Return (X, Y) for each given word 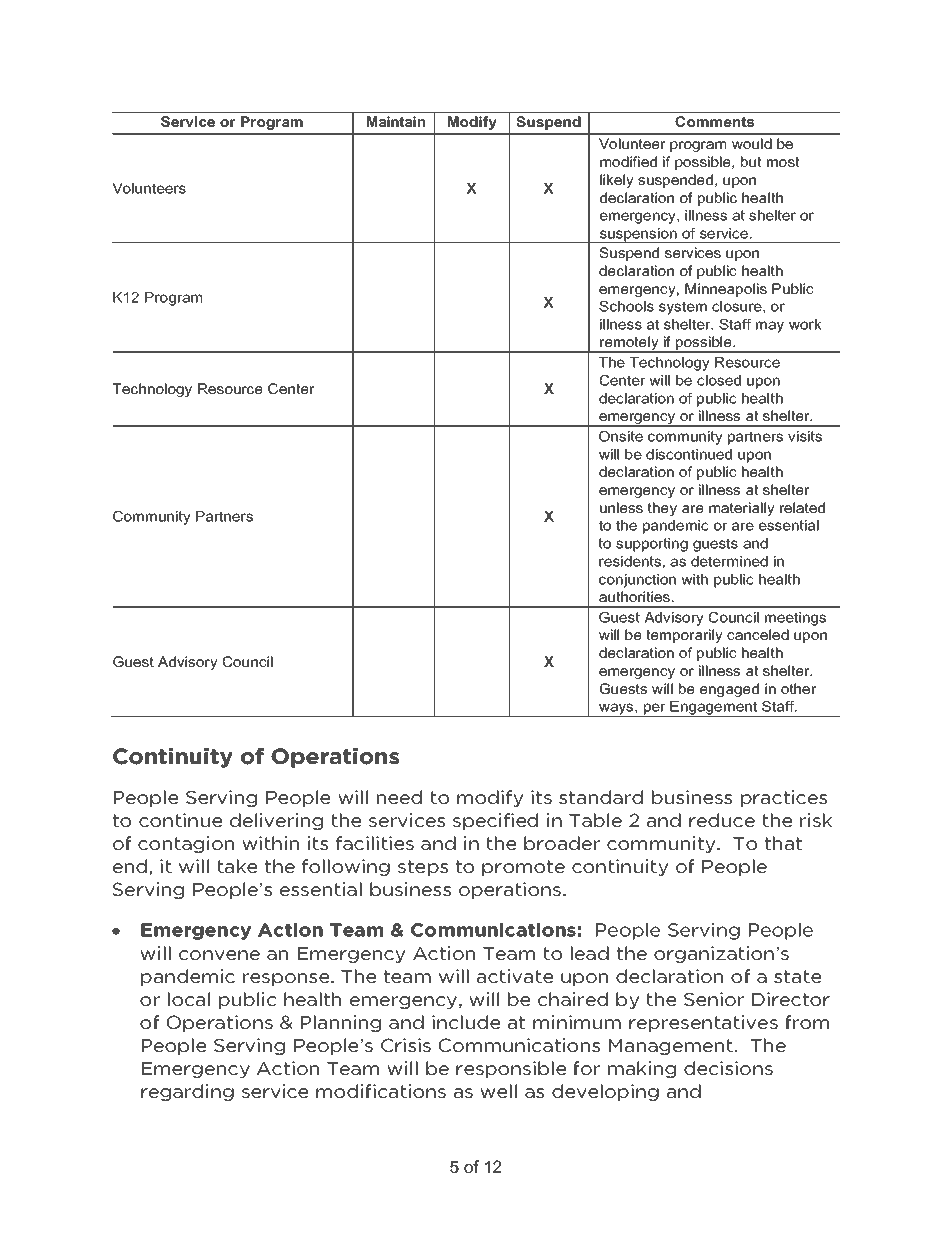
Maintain (396, 121)
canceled (758, 634)
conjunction (637, 581)
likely (617, 181)
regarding (187, 1092)
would (752, 143)
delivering (276, 821)
